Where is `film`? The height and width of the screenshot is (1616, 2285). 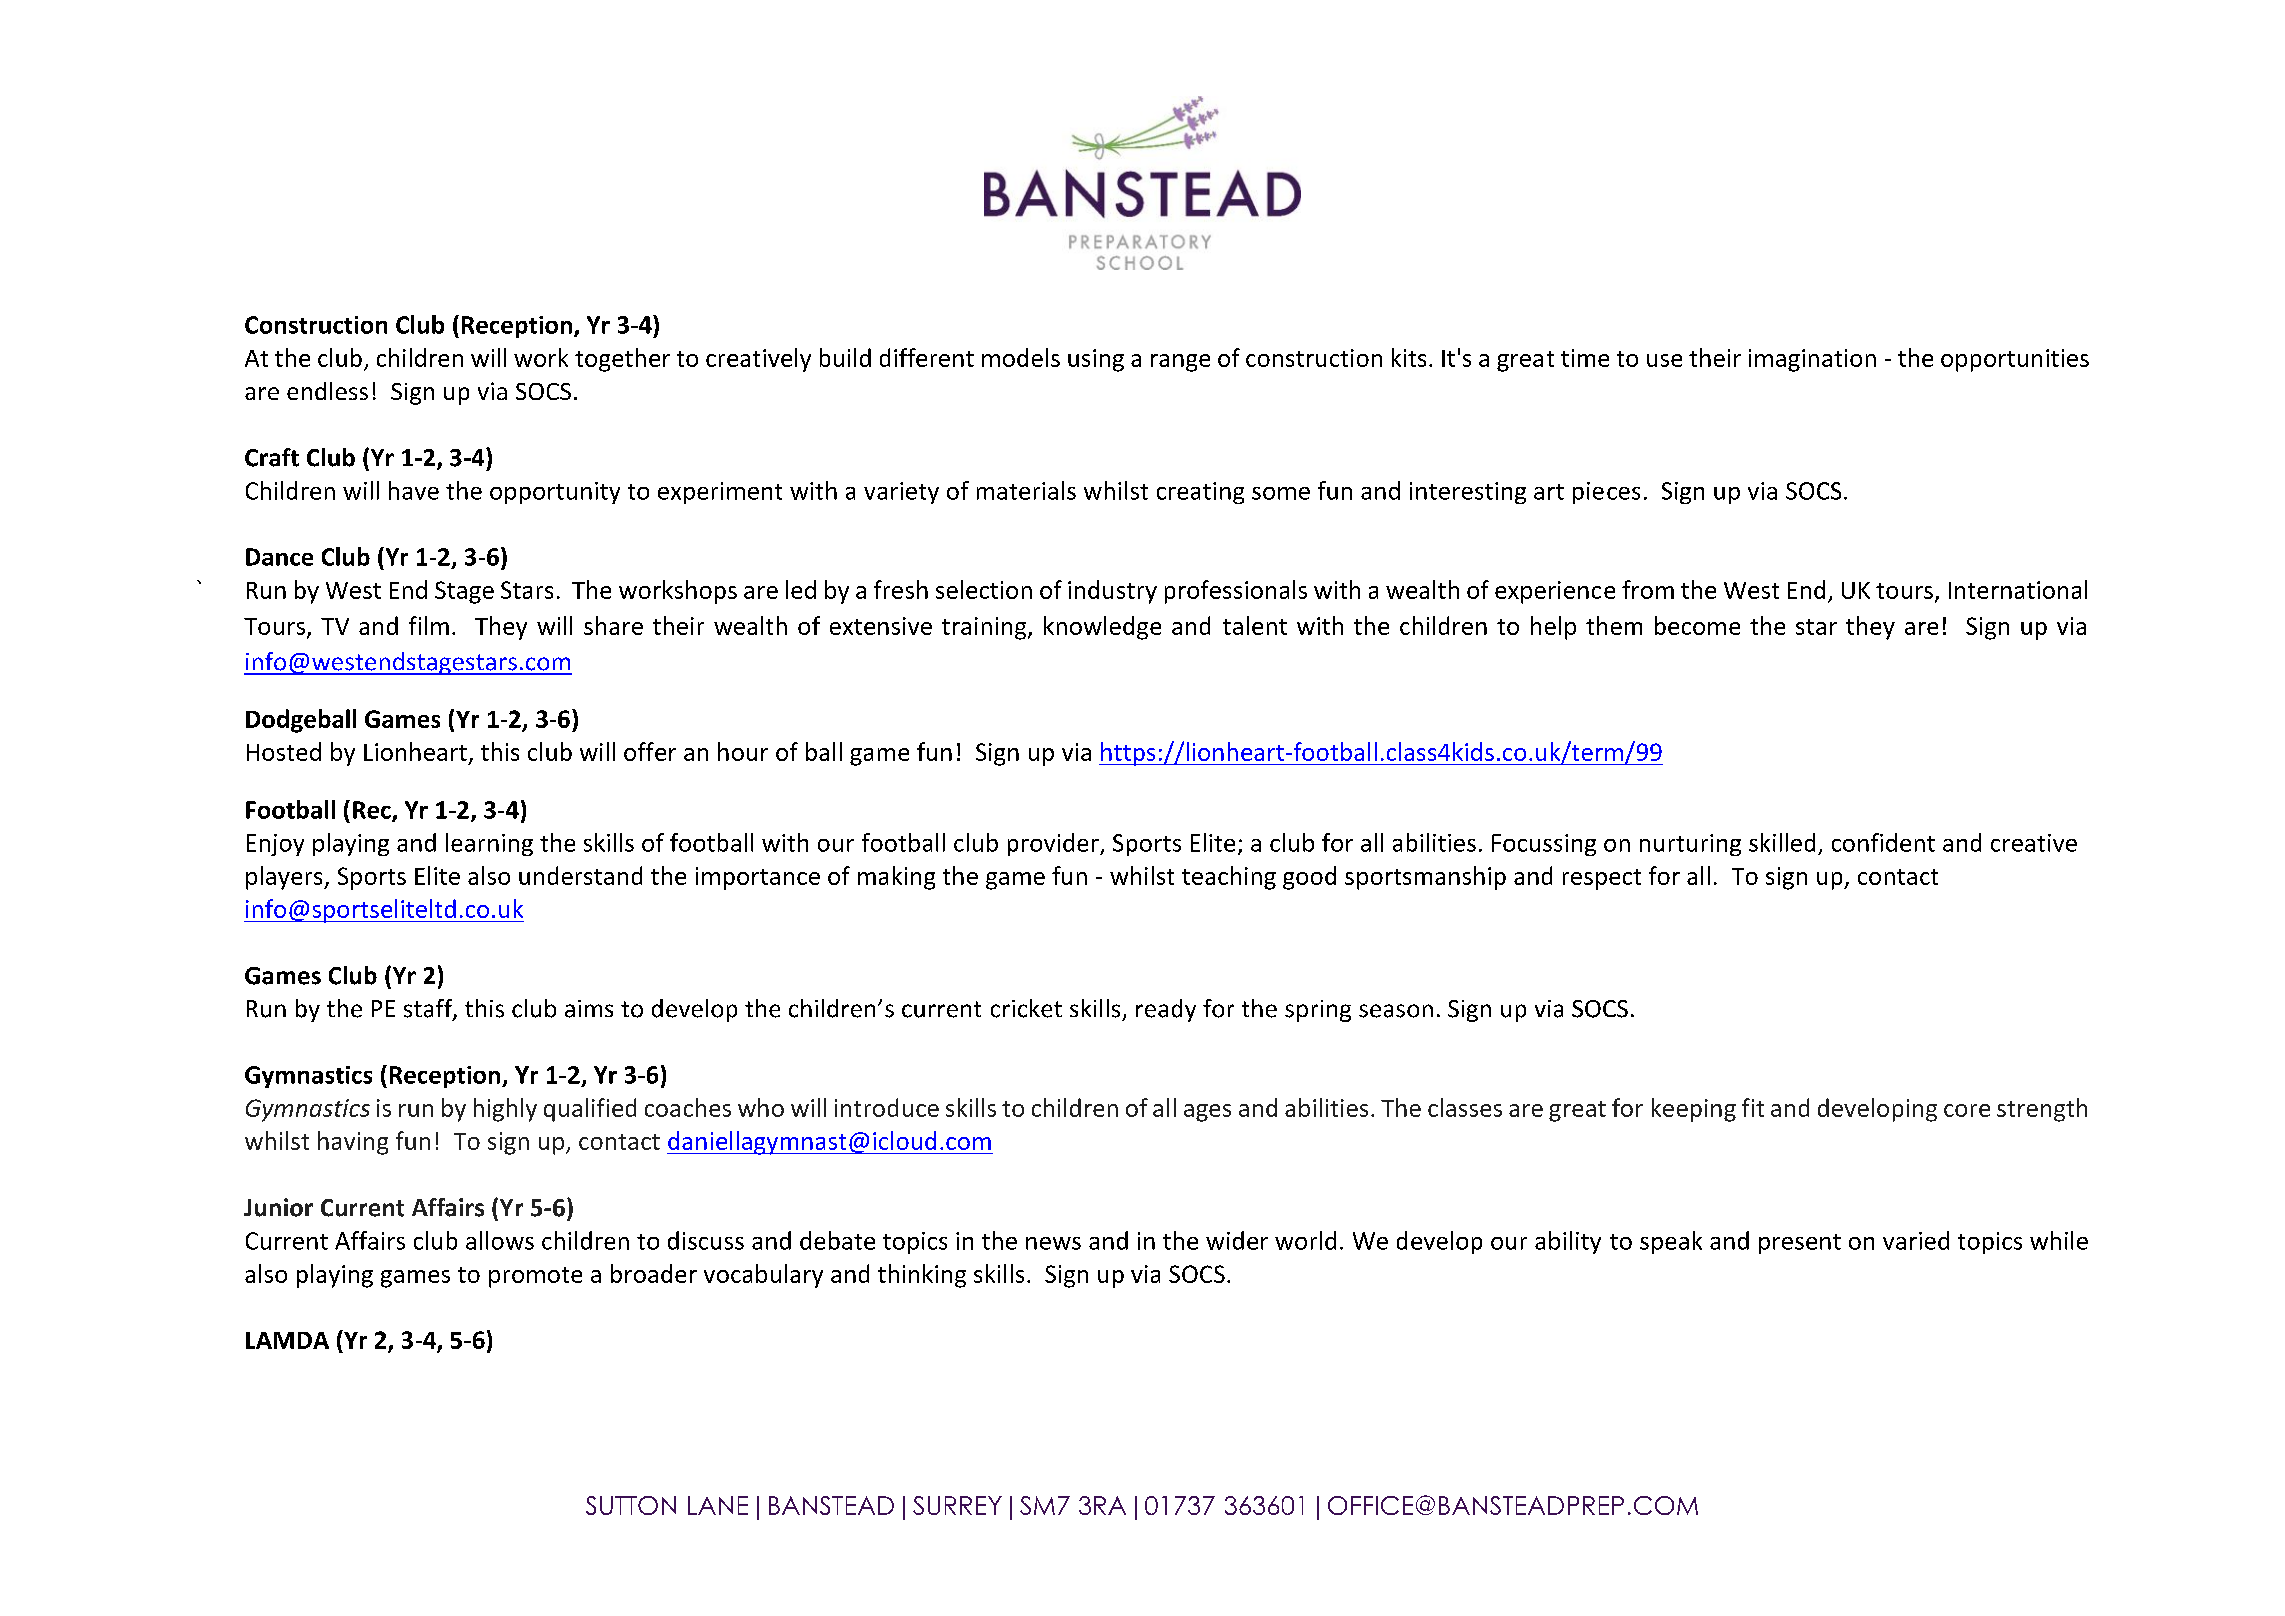
film is located at coordinates (429, 625).
